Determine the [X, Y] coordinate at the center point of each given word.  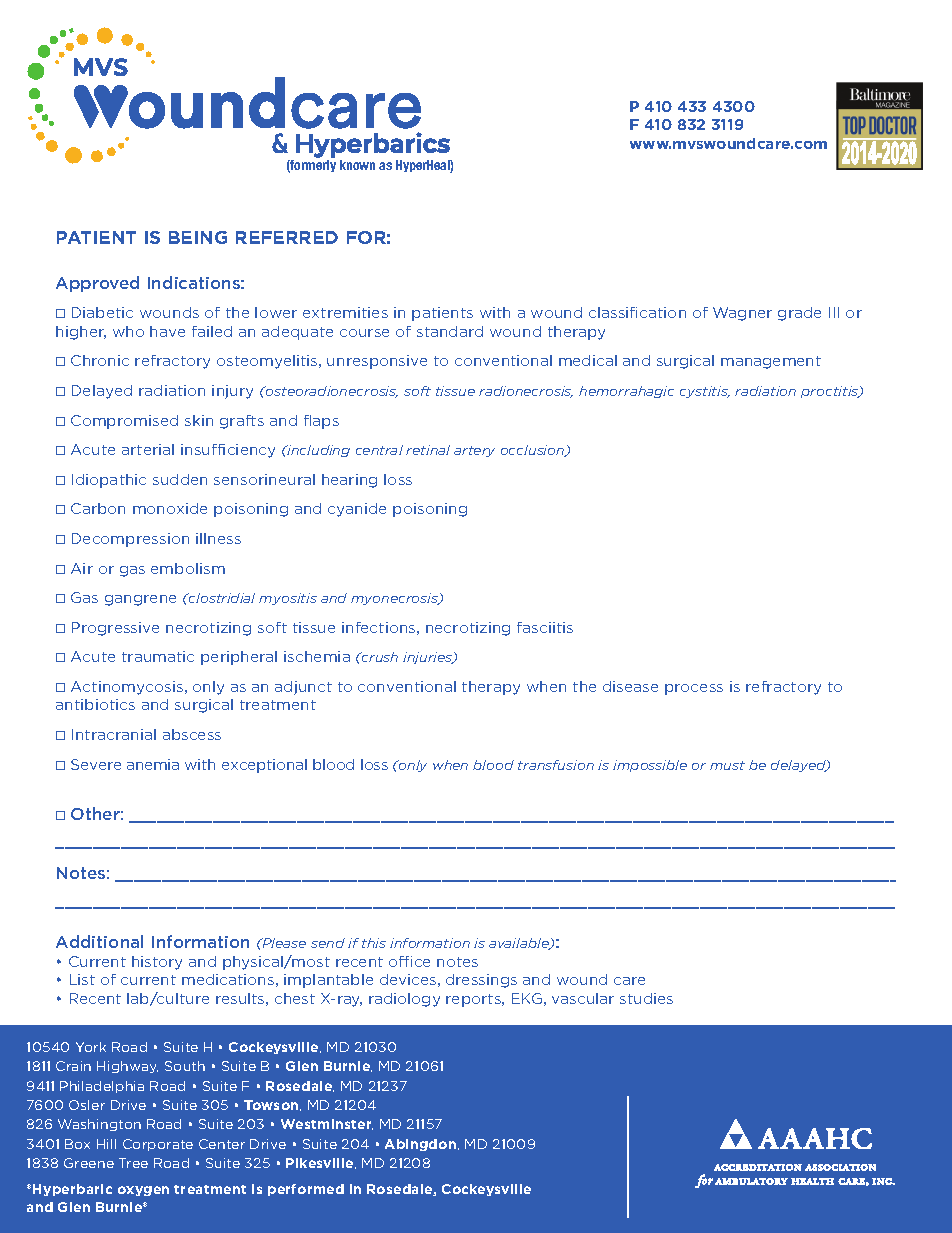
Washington [99, 1125]
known [357, 165]
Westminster [327, 1124]
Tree [133, 1163]
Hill [106, 1144]
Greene [89, 1163]
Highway [127, 1067]
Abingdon [422, 1145]
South [185, 1066]
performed [306, 1190]
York [91, 1047]
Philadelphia [102, 1087]
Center [222, 1144]
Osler [87, 1105]
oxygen [143, 1191]
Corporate [158, 1145]
